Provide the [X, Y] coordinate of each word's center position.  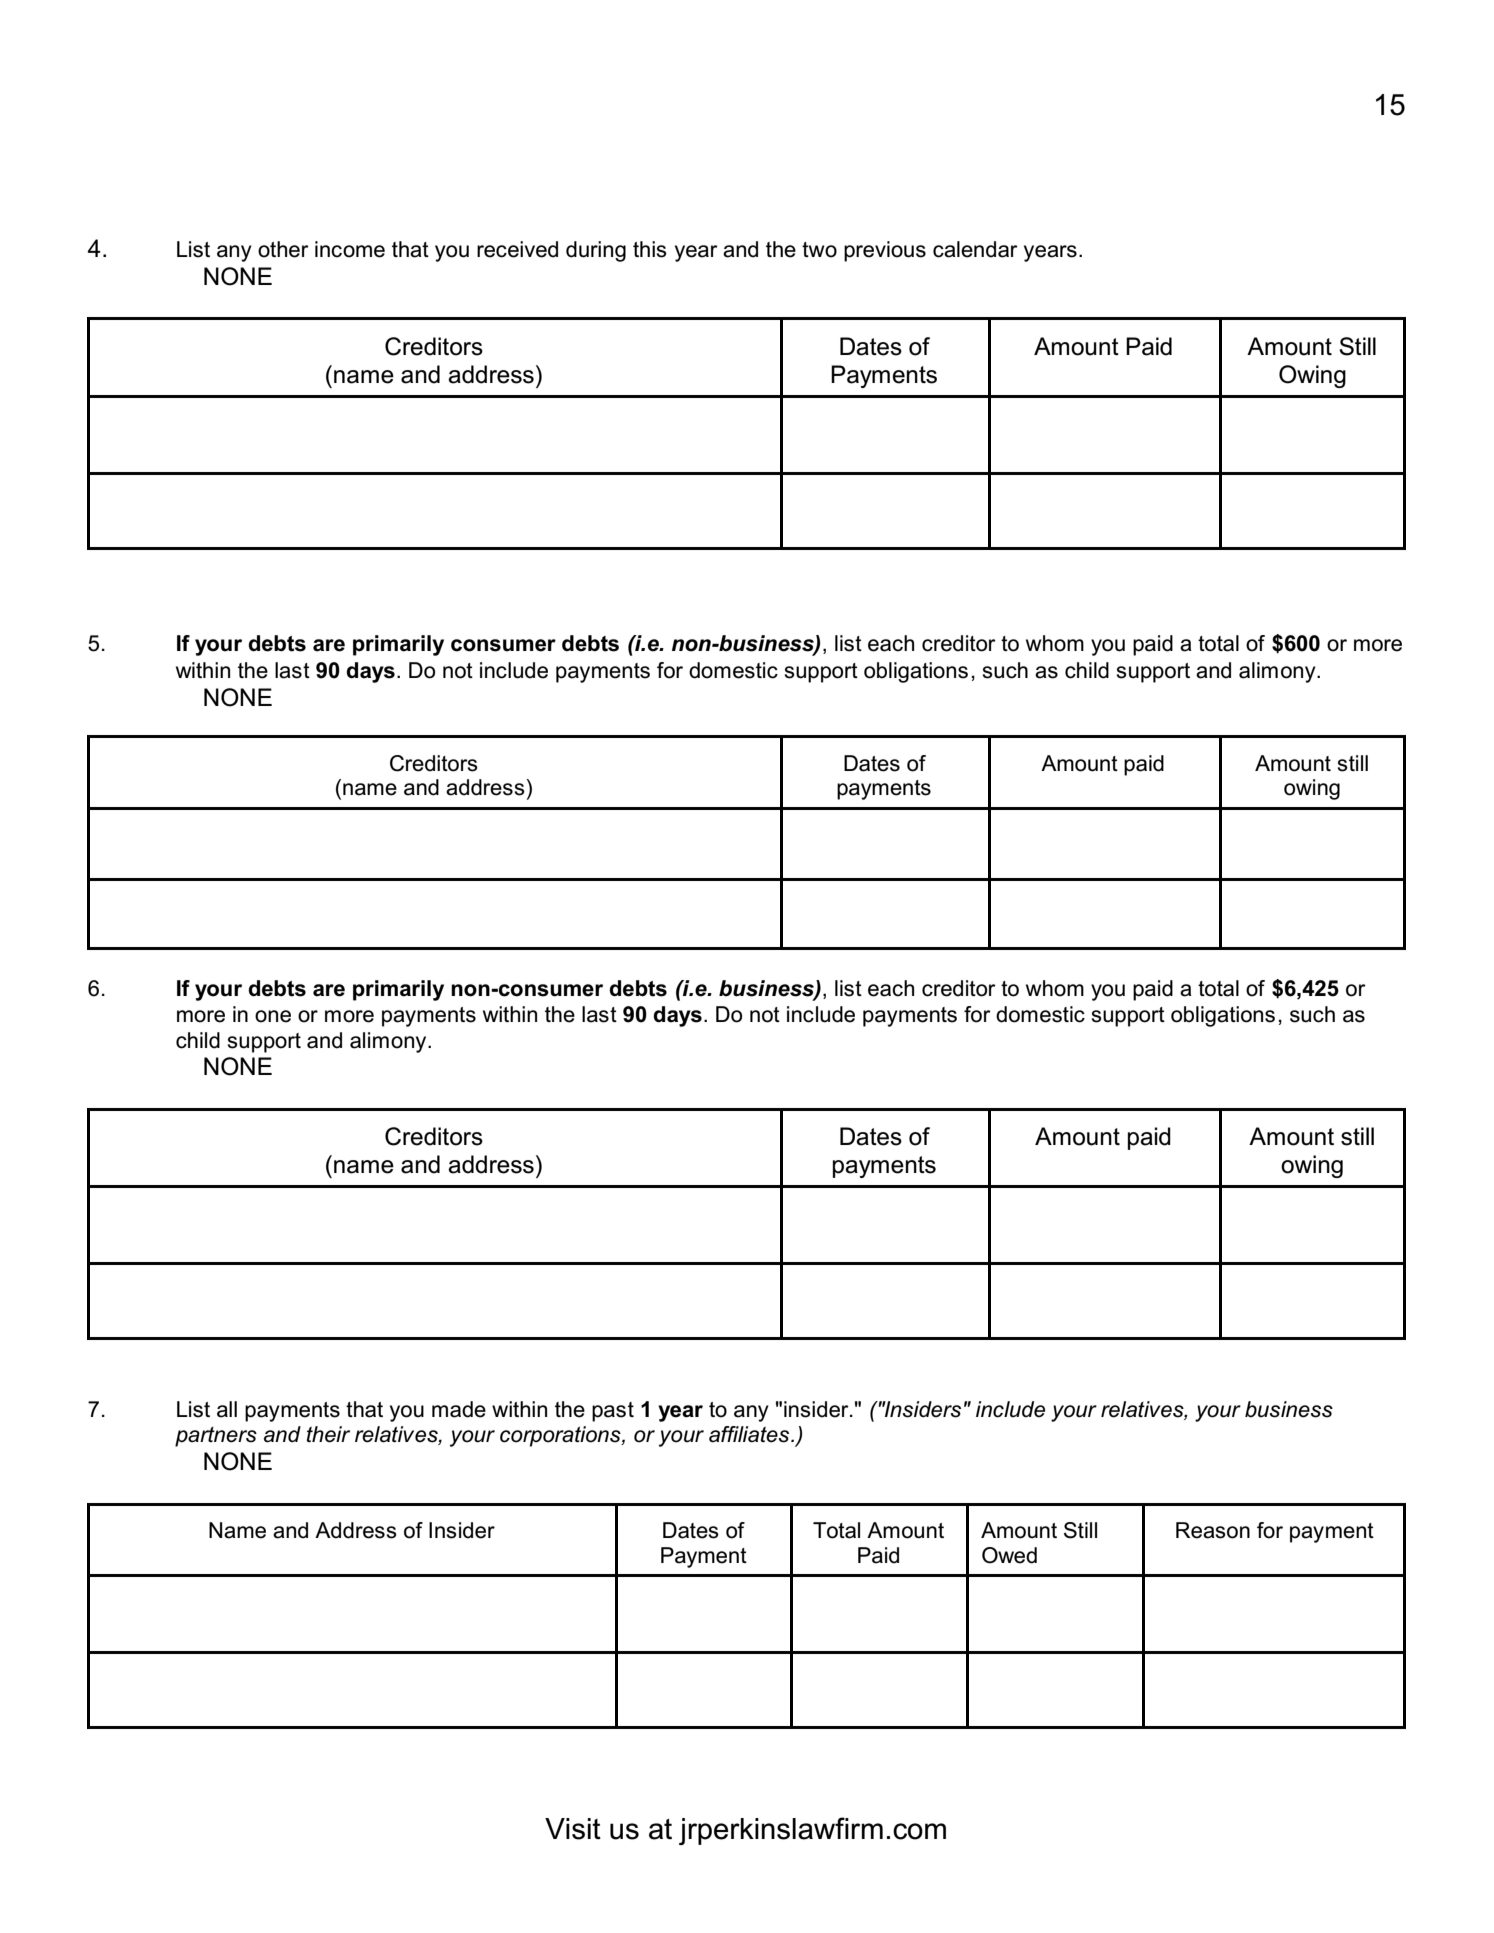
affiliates [749, 1434]
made [459, 1409]
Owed [1009, 1555]
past [613, 1412]
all [227, 1409]
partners [216, 1437]
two [819, 250]
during [596, 251]
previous [885, 251]
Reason [1213, 1530]
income [350, 249]
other [283, 249]
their [328, 1434]
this [650, 249]
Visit [573, 1829]
